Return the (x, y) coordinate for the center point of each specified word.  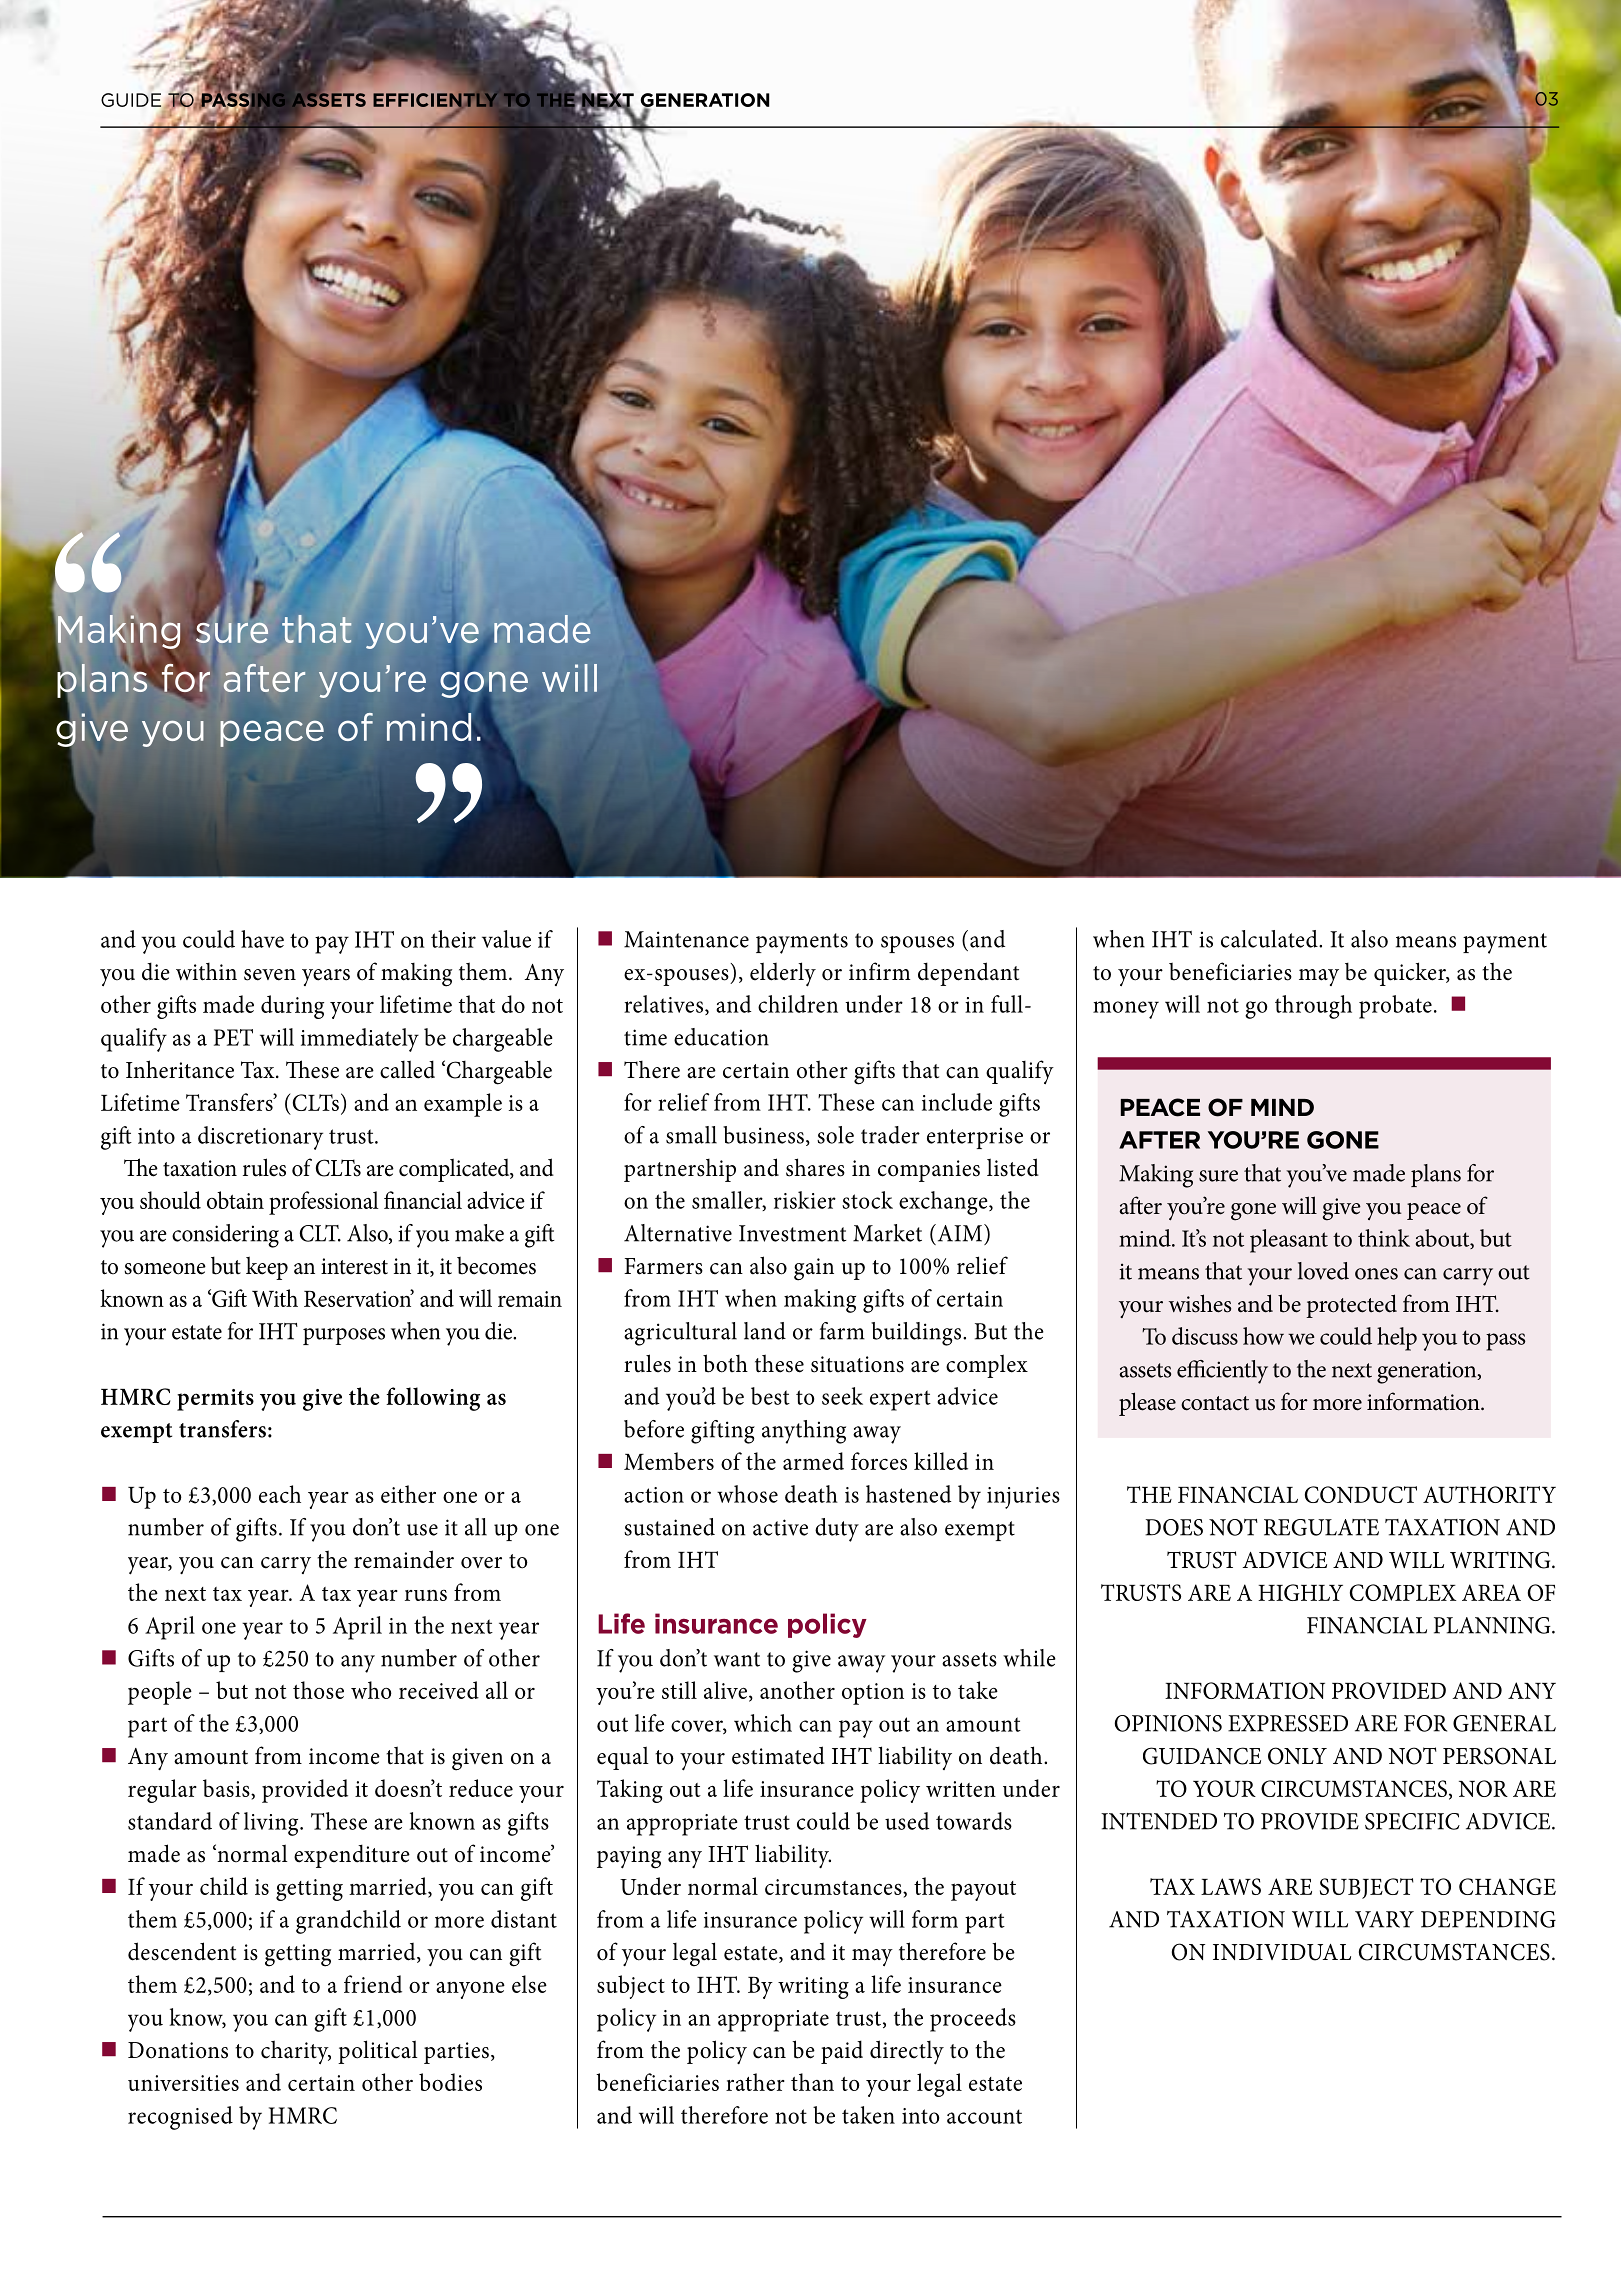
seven (270, 975)
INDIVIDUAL (1282, 1952)
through (1313, 1007)
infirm (879, 971)
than (812, 2082)
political (378, 2052)
